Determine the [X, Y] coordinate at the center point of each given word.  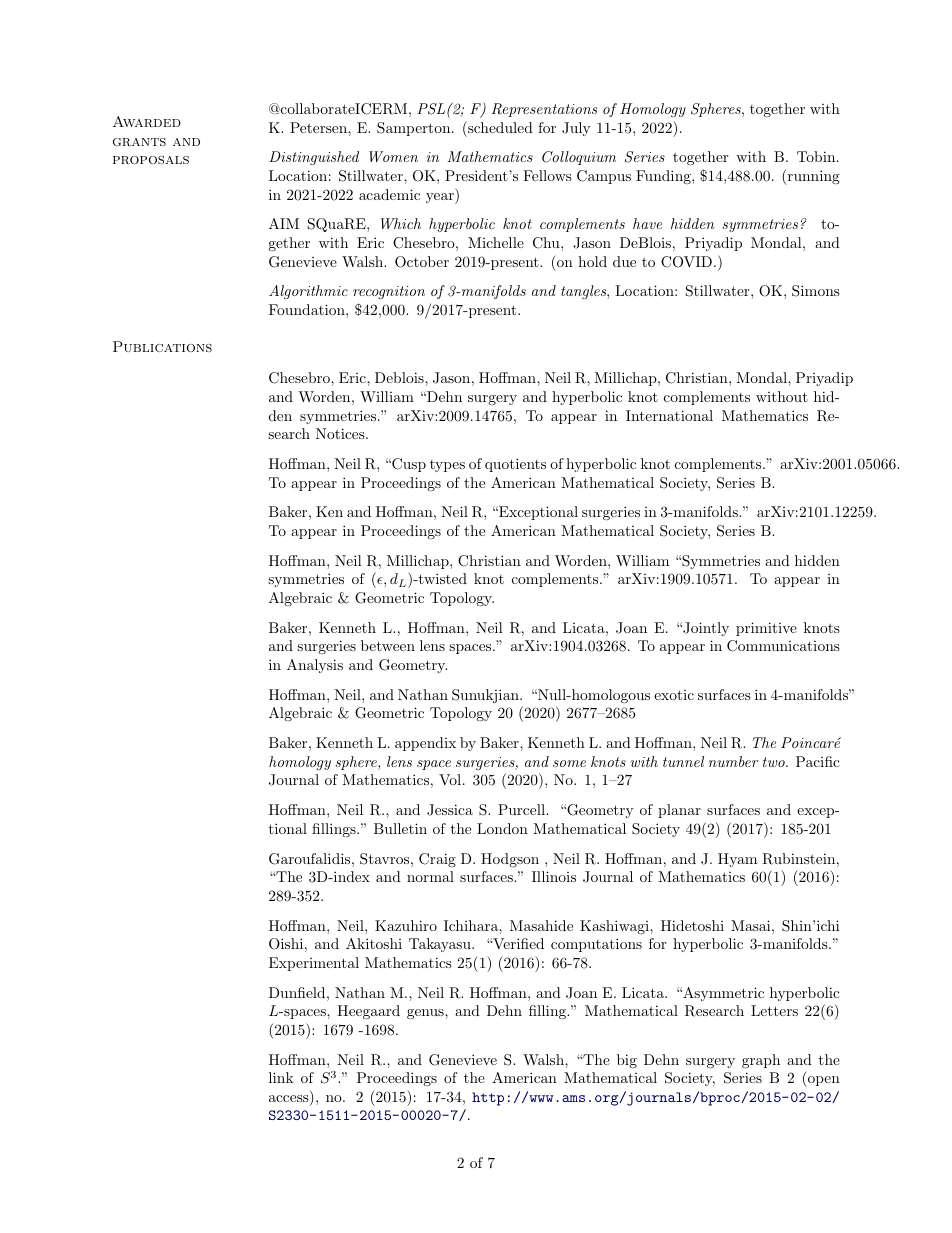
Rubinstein [798, 859]
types [447, 466]
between [388, 645]
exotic [674, 695]
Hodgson [510, 860]
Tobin [817, 156]
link [281, 1077]
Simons [816, 291]
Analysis [315, 666]
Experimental [314, 964]
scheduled [499, 127]
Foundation [308, 309]
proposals [151, 160]
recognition [389, 292]
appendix [425, 744]
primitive [766, 629]
